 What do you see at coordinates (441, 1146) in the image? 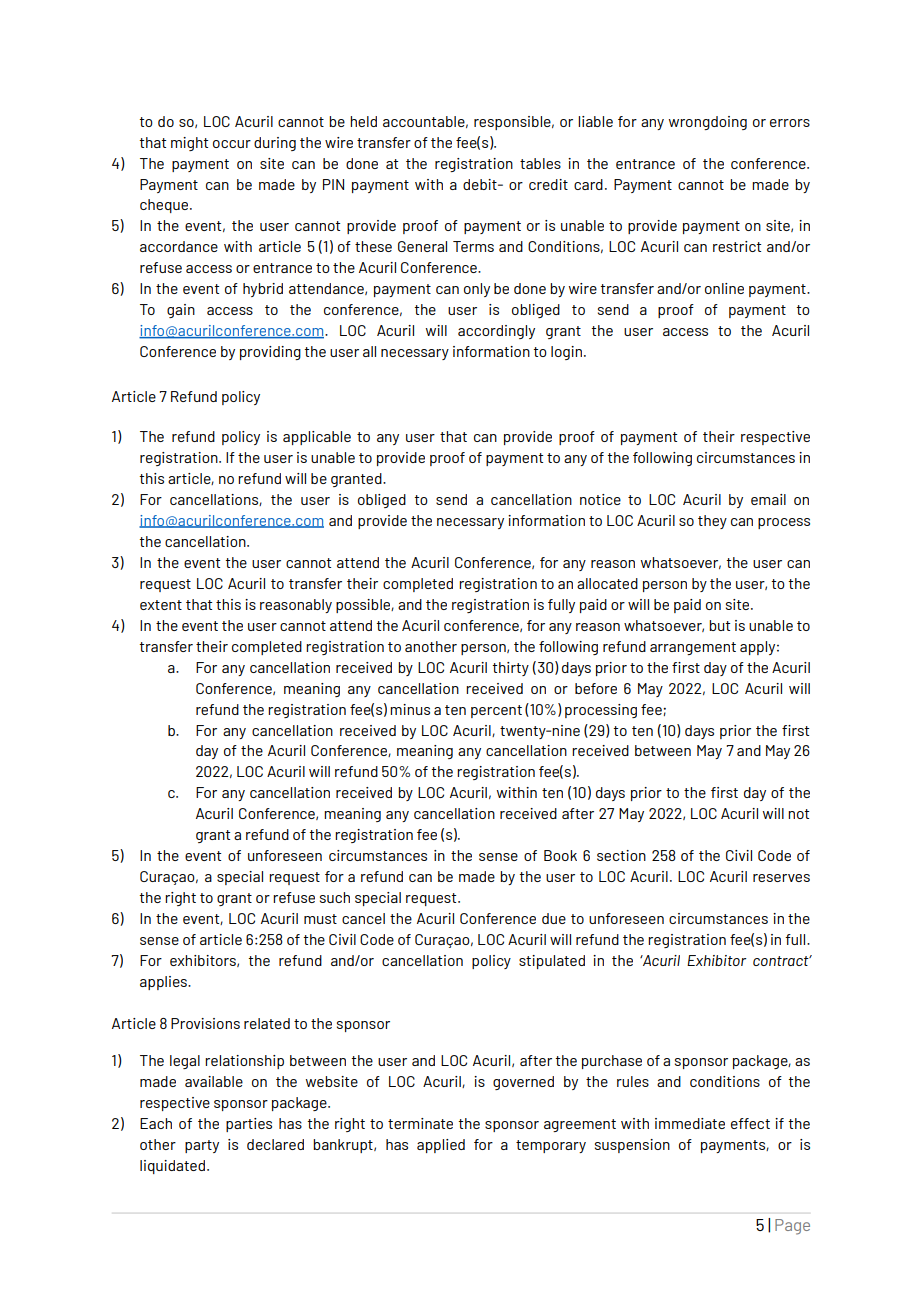
I see `applied` at bounding box center [441, 1146].
